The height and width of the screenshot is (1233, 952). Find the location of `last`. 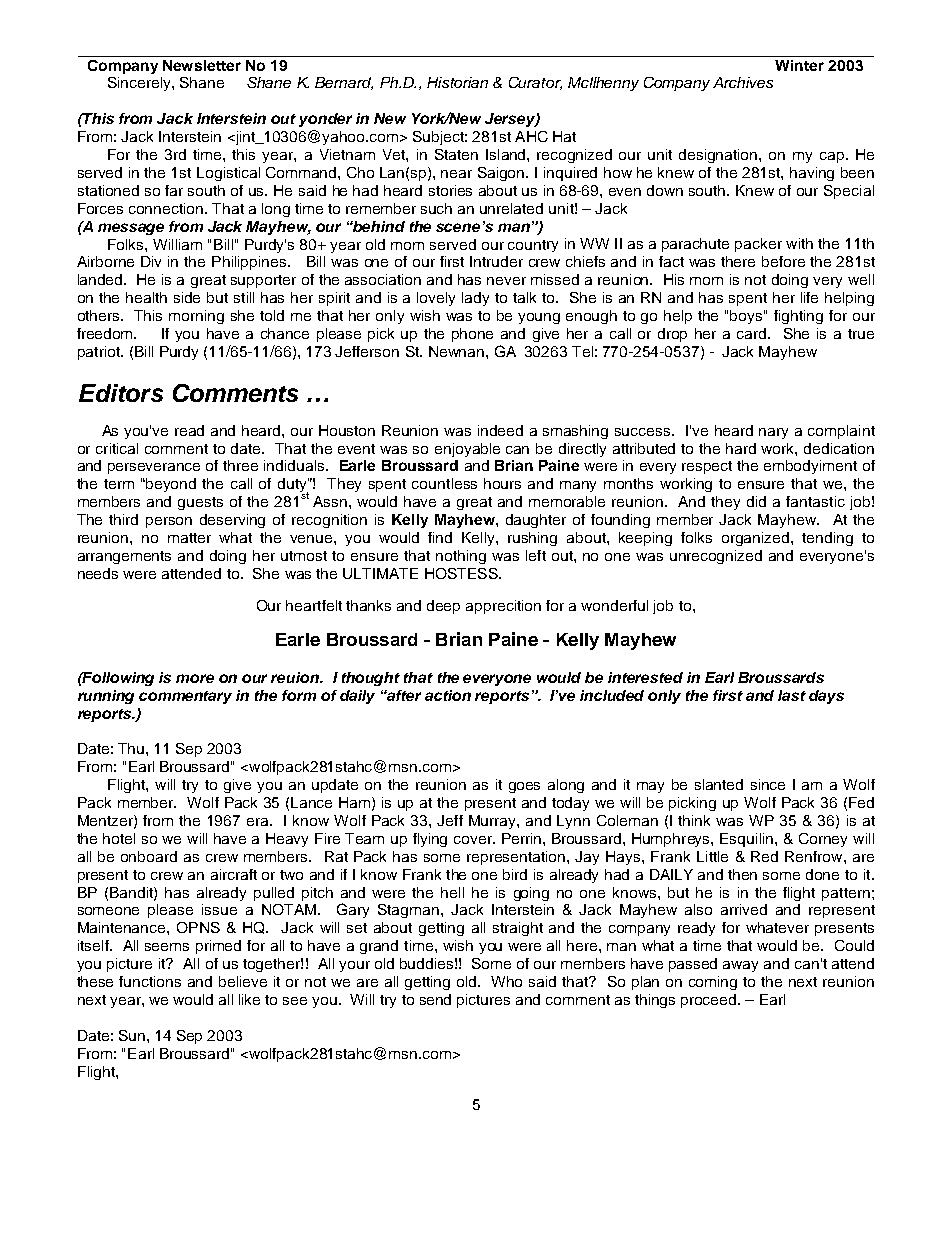

last is located at coordinates (792, 695).
